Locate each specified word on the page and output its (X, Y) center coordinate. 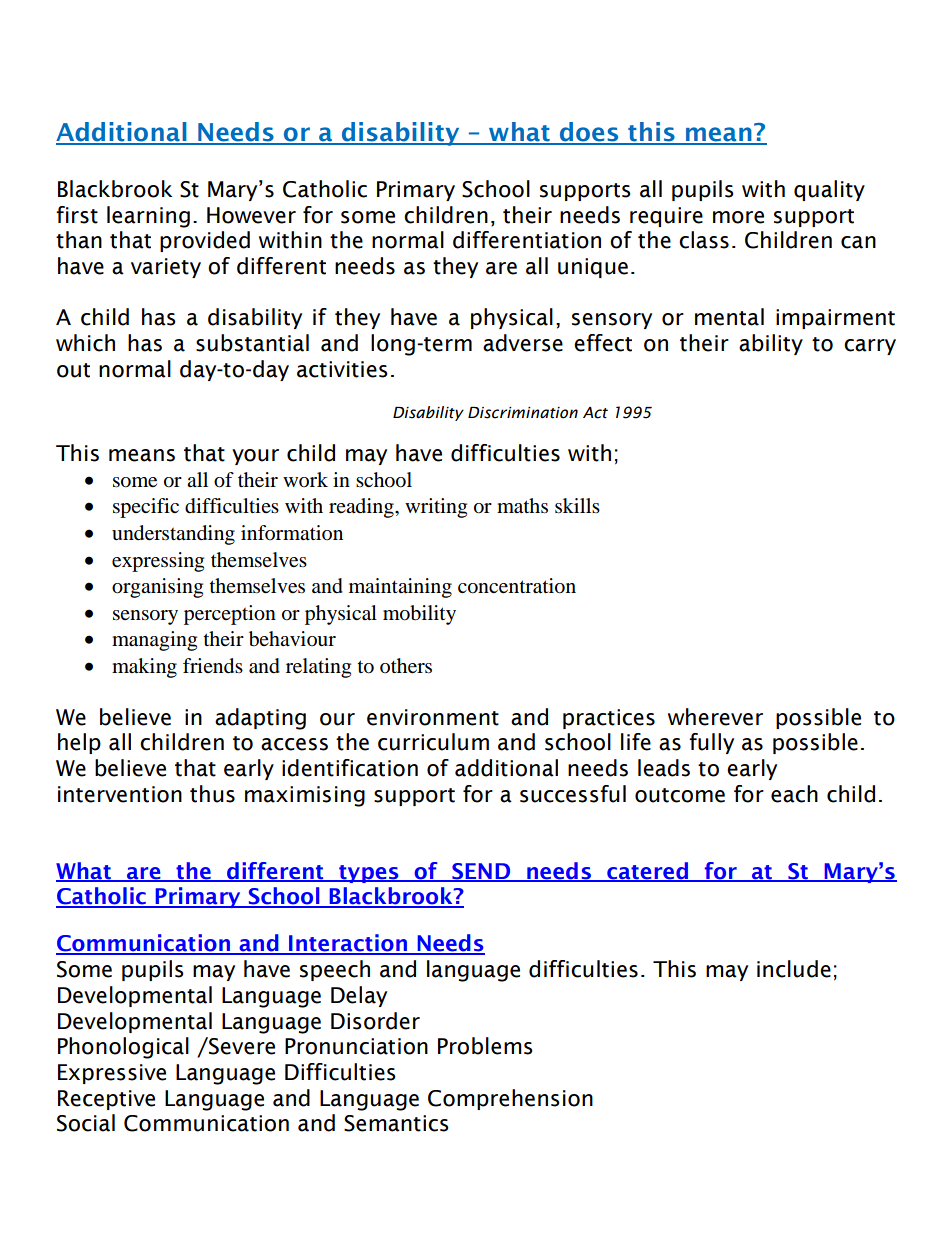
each (794, 794)
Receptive (106, 1100)
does (589, 133)
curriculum (433, 742)
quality (829, 190)
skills (577, 505)
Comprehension (510, 1099)
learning (148, 217)
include (794, 969)
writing (436, 508)
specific (146, 508)
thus (212, 794)
